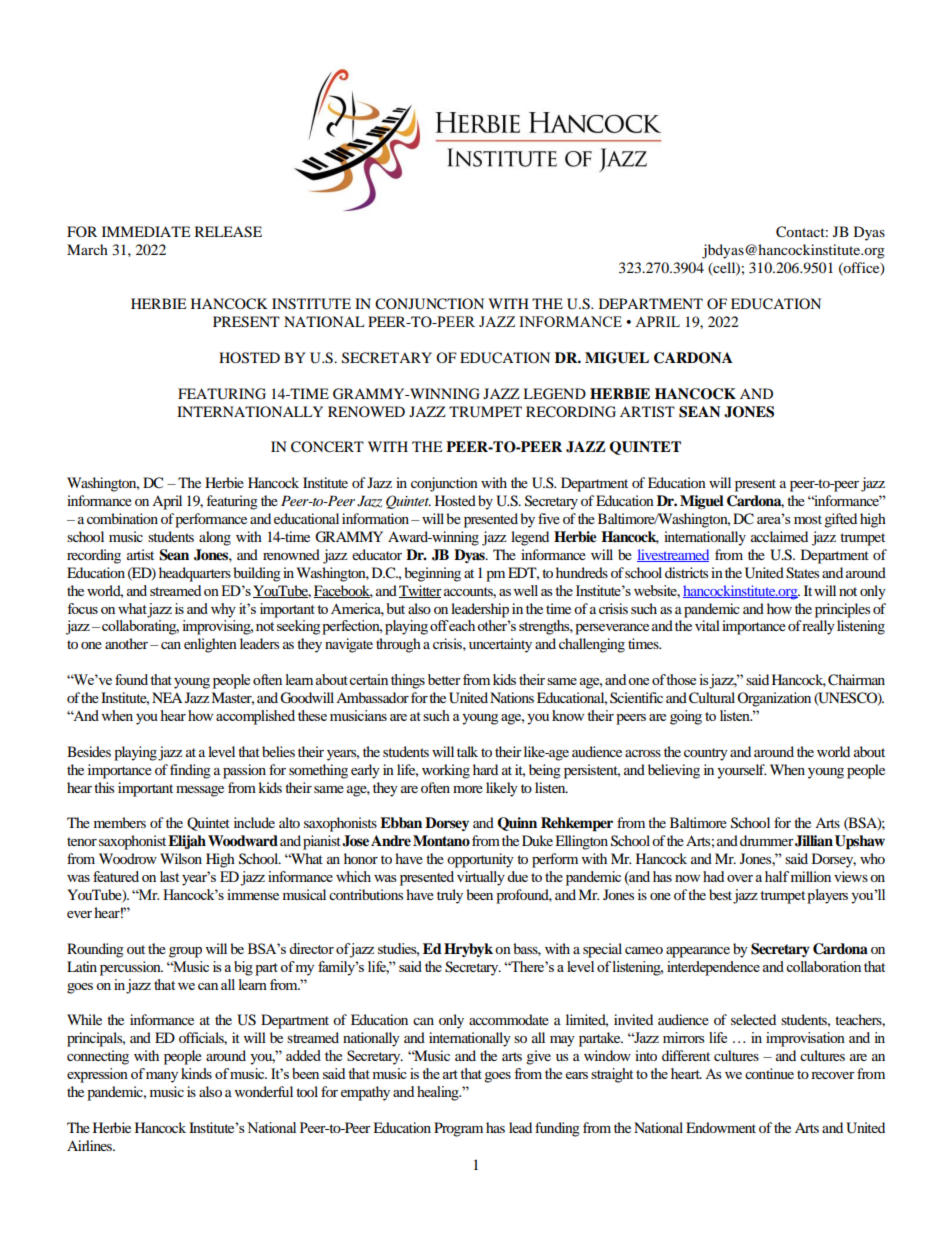 This document has width=952, height=1233. Describe the element at coordinates (808, 519) in the document. I see `most` at that location.
